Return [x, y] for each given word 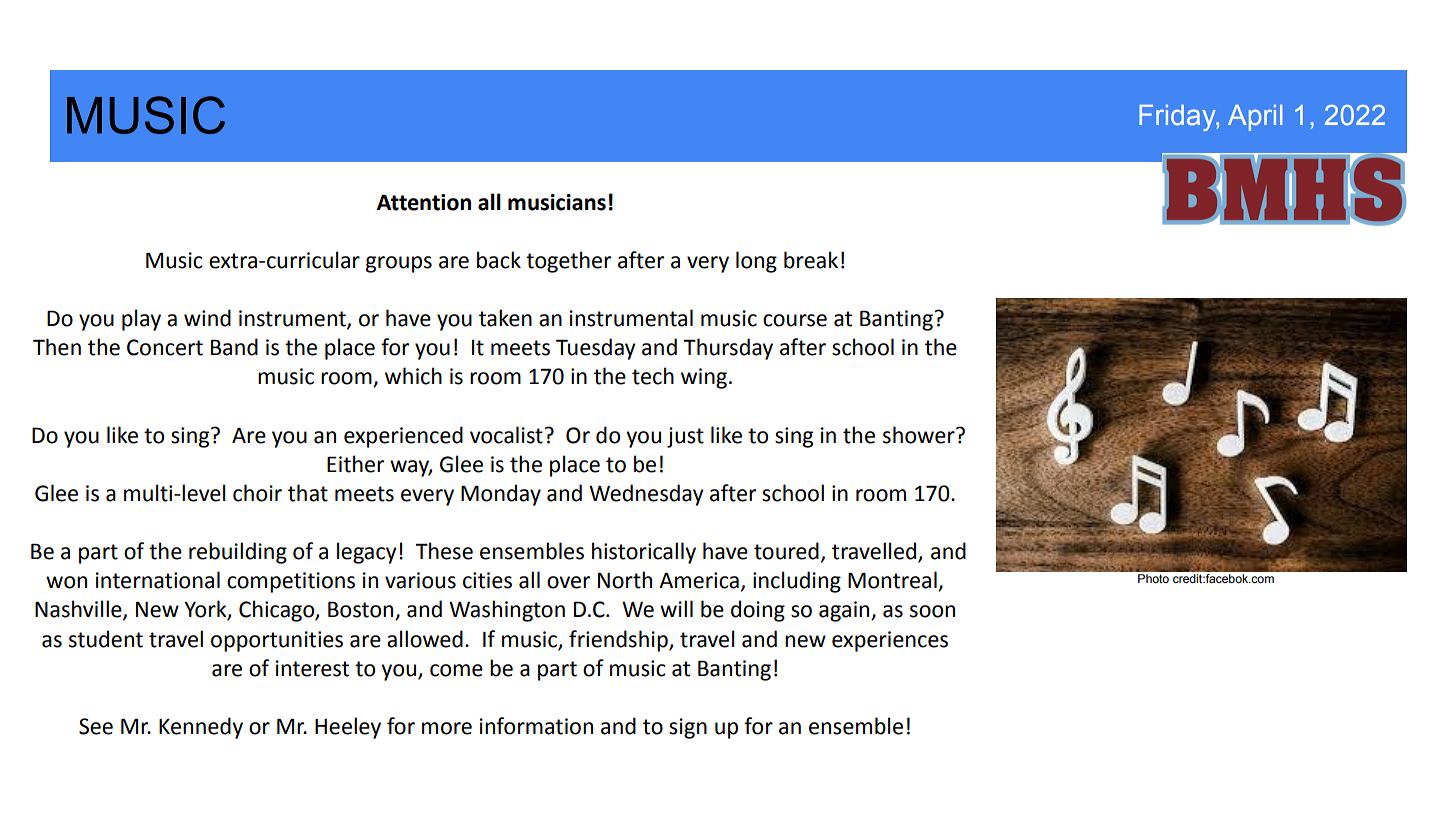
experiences [890, 641]
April [1255, 118]
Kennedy [201, 728]
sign [688, 728]
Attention [424, 202]
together [568, 262]
